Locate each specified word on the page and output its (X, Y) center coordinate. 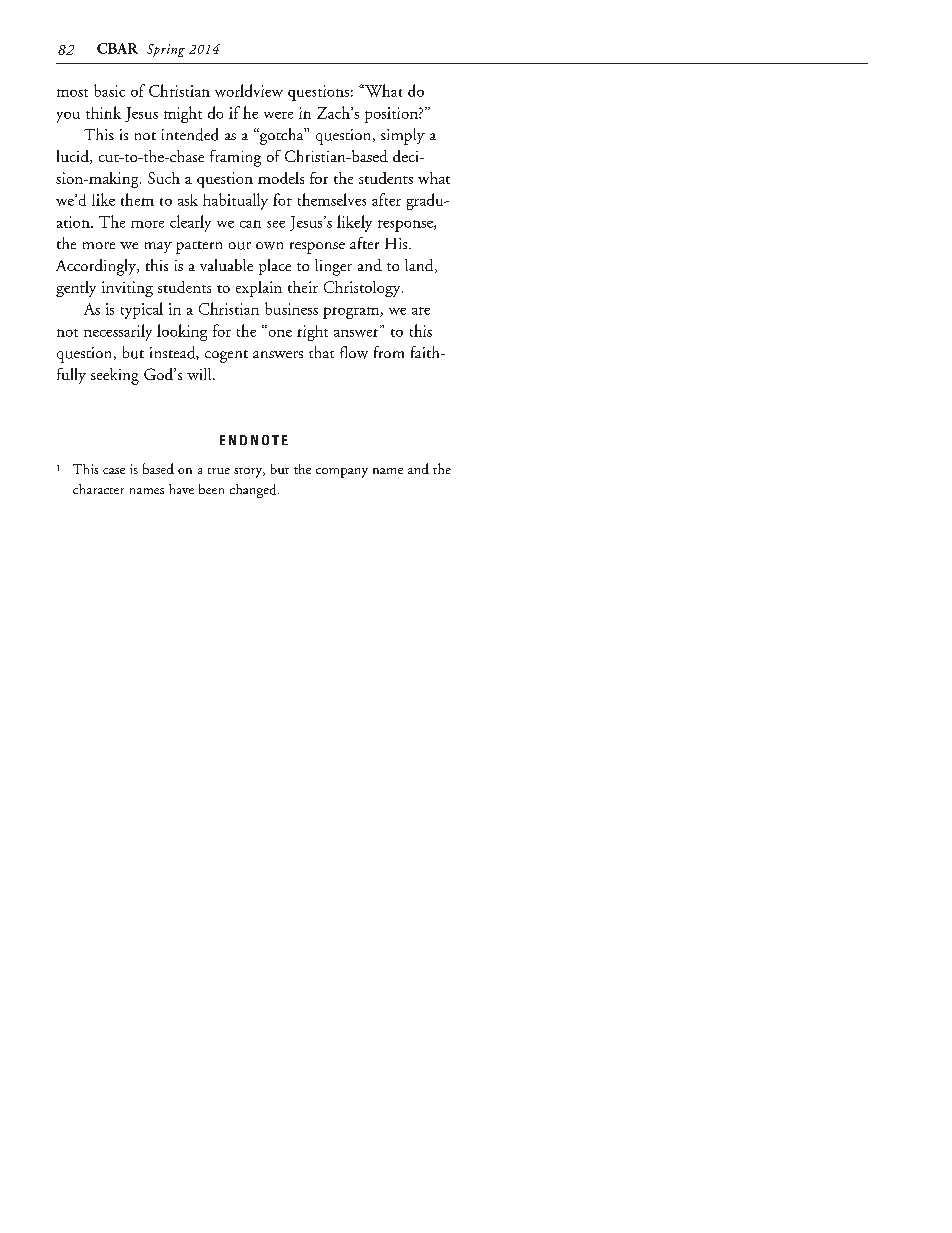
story (249, 473)
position (392, 115)
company (342, 473)
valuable (226, 265)
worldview (249, 90)
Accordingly (97, 267)
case (114, 471)
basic (109, 90)
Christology (363, 289)
